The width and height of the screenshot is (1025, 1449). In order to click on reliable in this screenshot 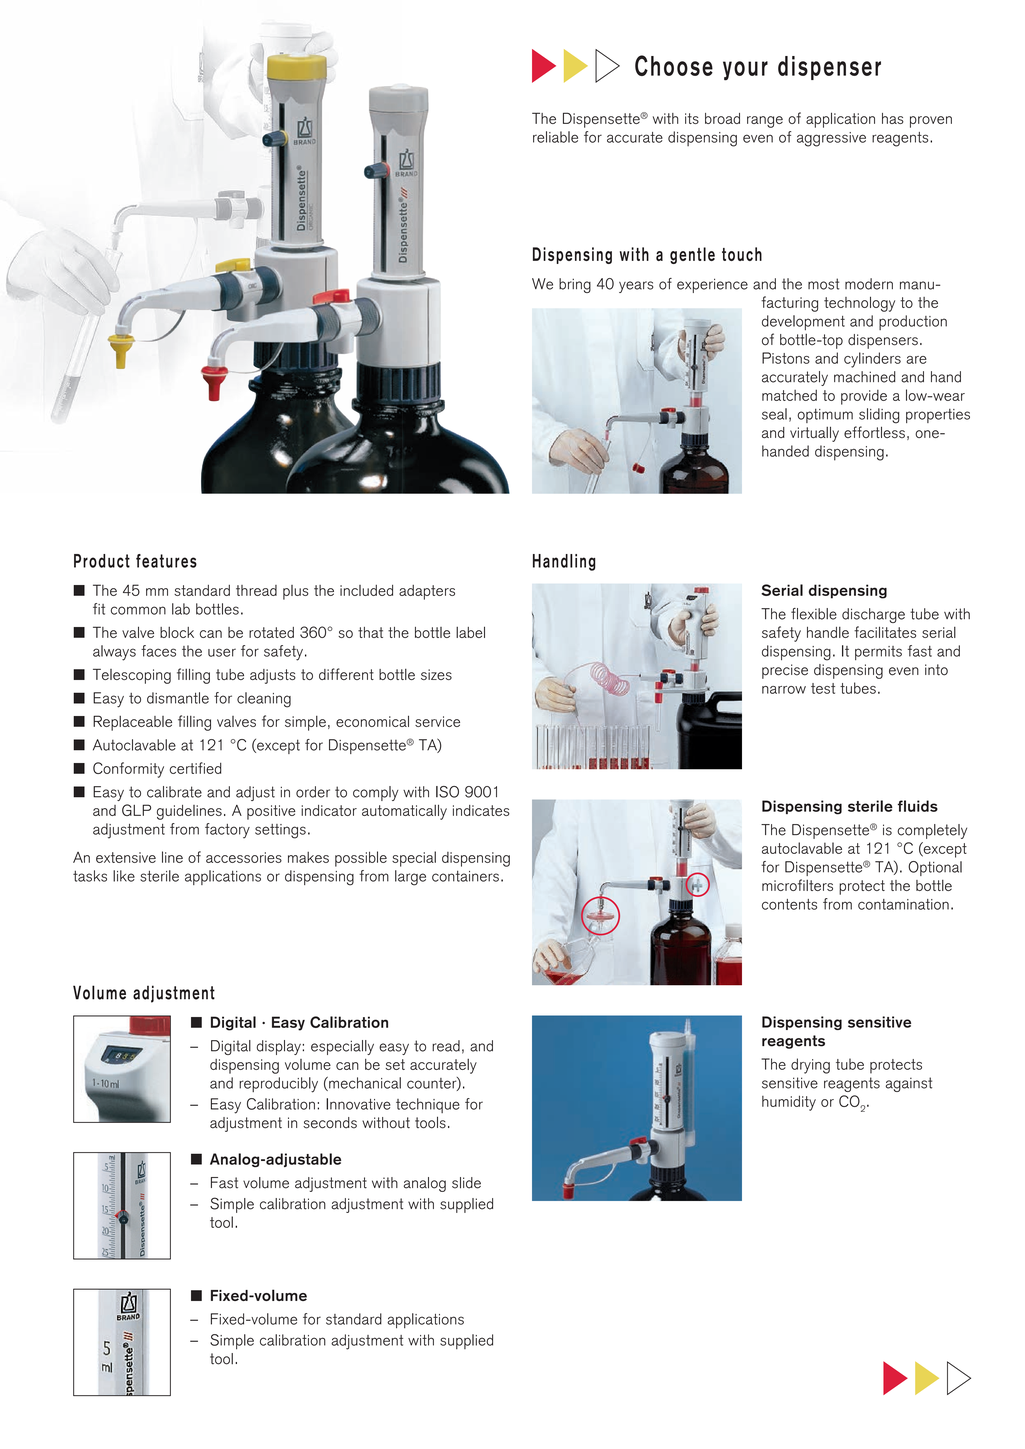, I will do `click(555, 137)`.
